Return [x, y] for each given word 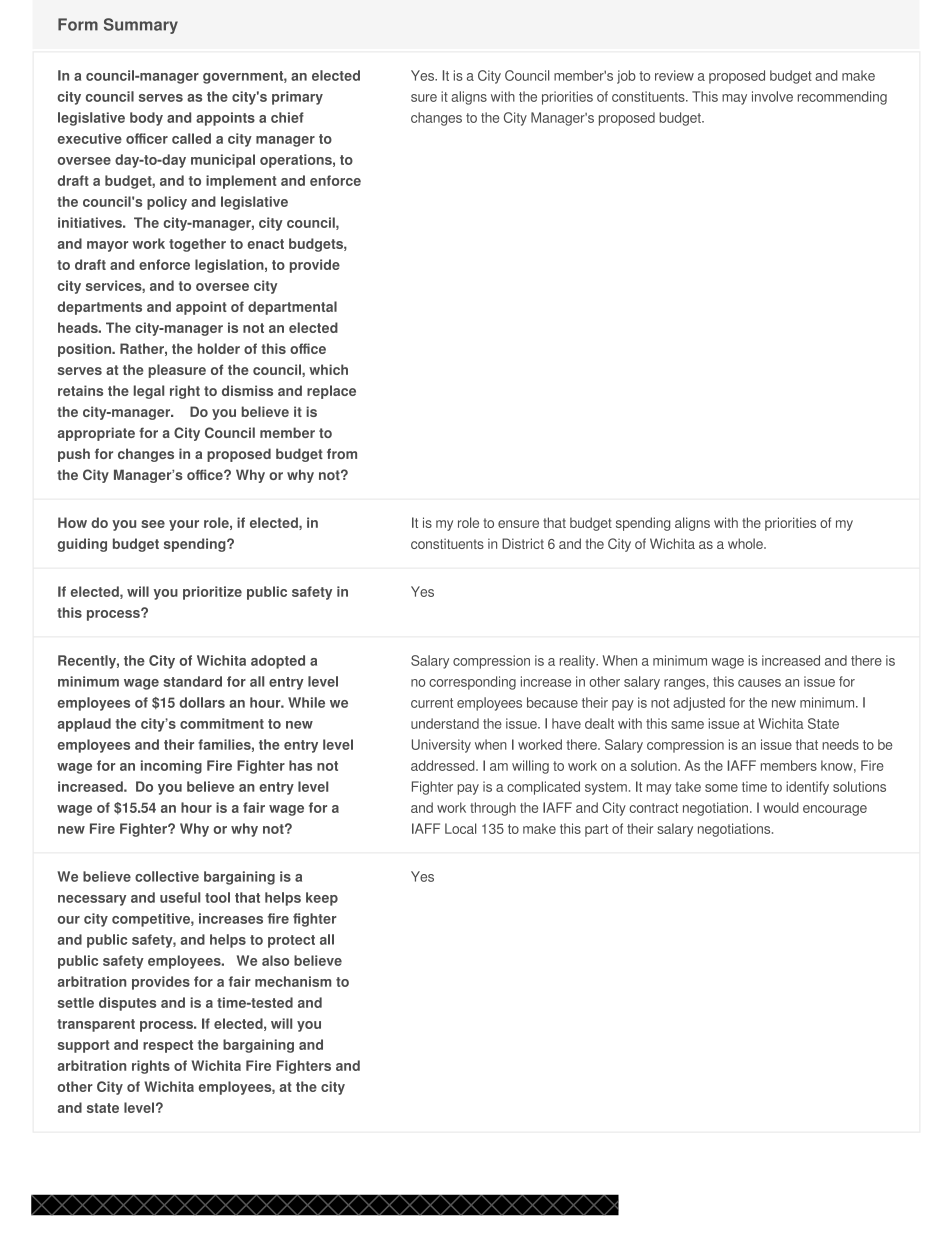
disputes [127, 1004]
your [184, 525]
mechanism [293, 981]
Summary [141, 26]
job [626, 77]
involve [772, 96]
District [523, 543]
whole [746, 543]
